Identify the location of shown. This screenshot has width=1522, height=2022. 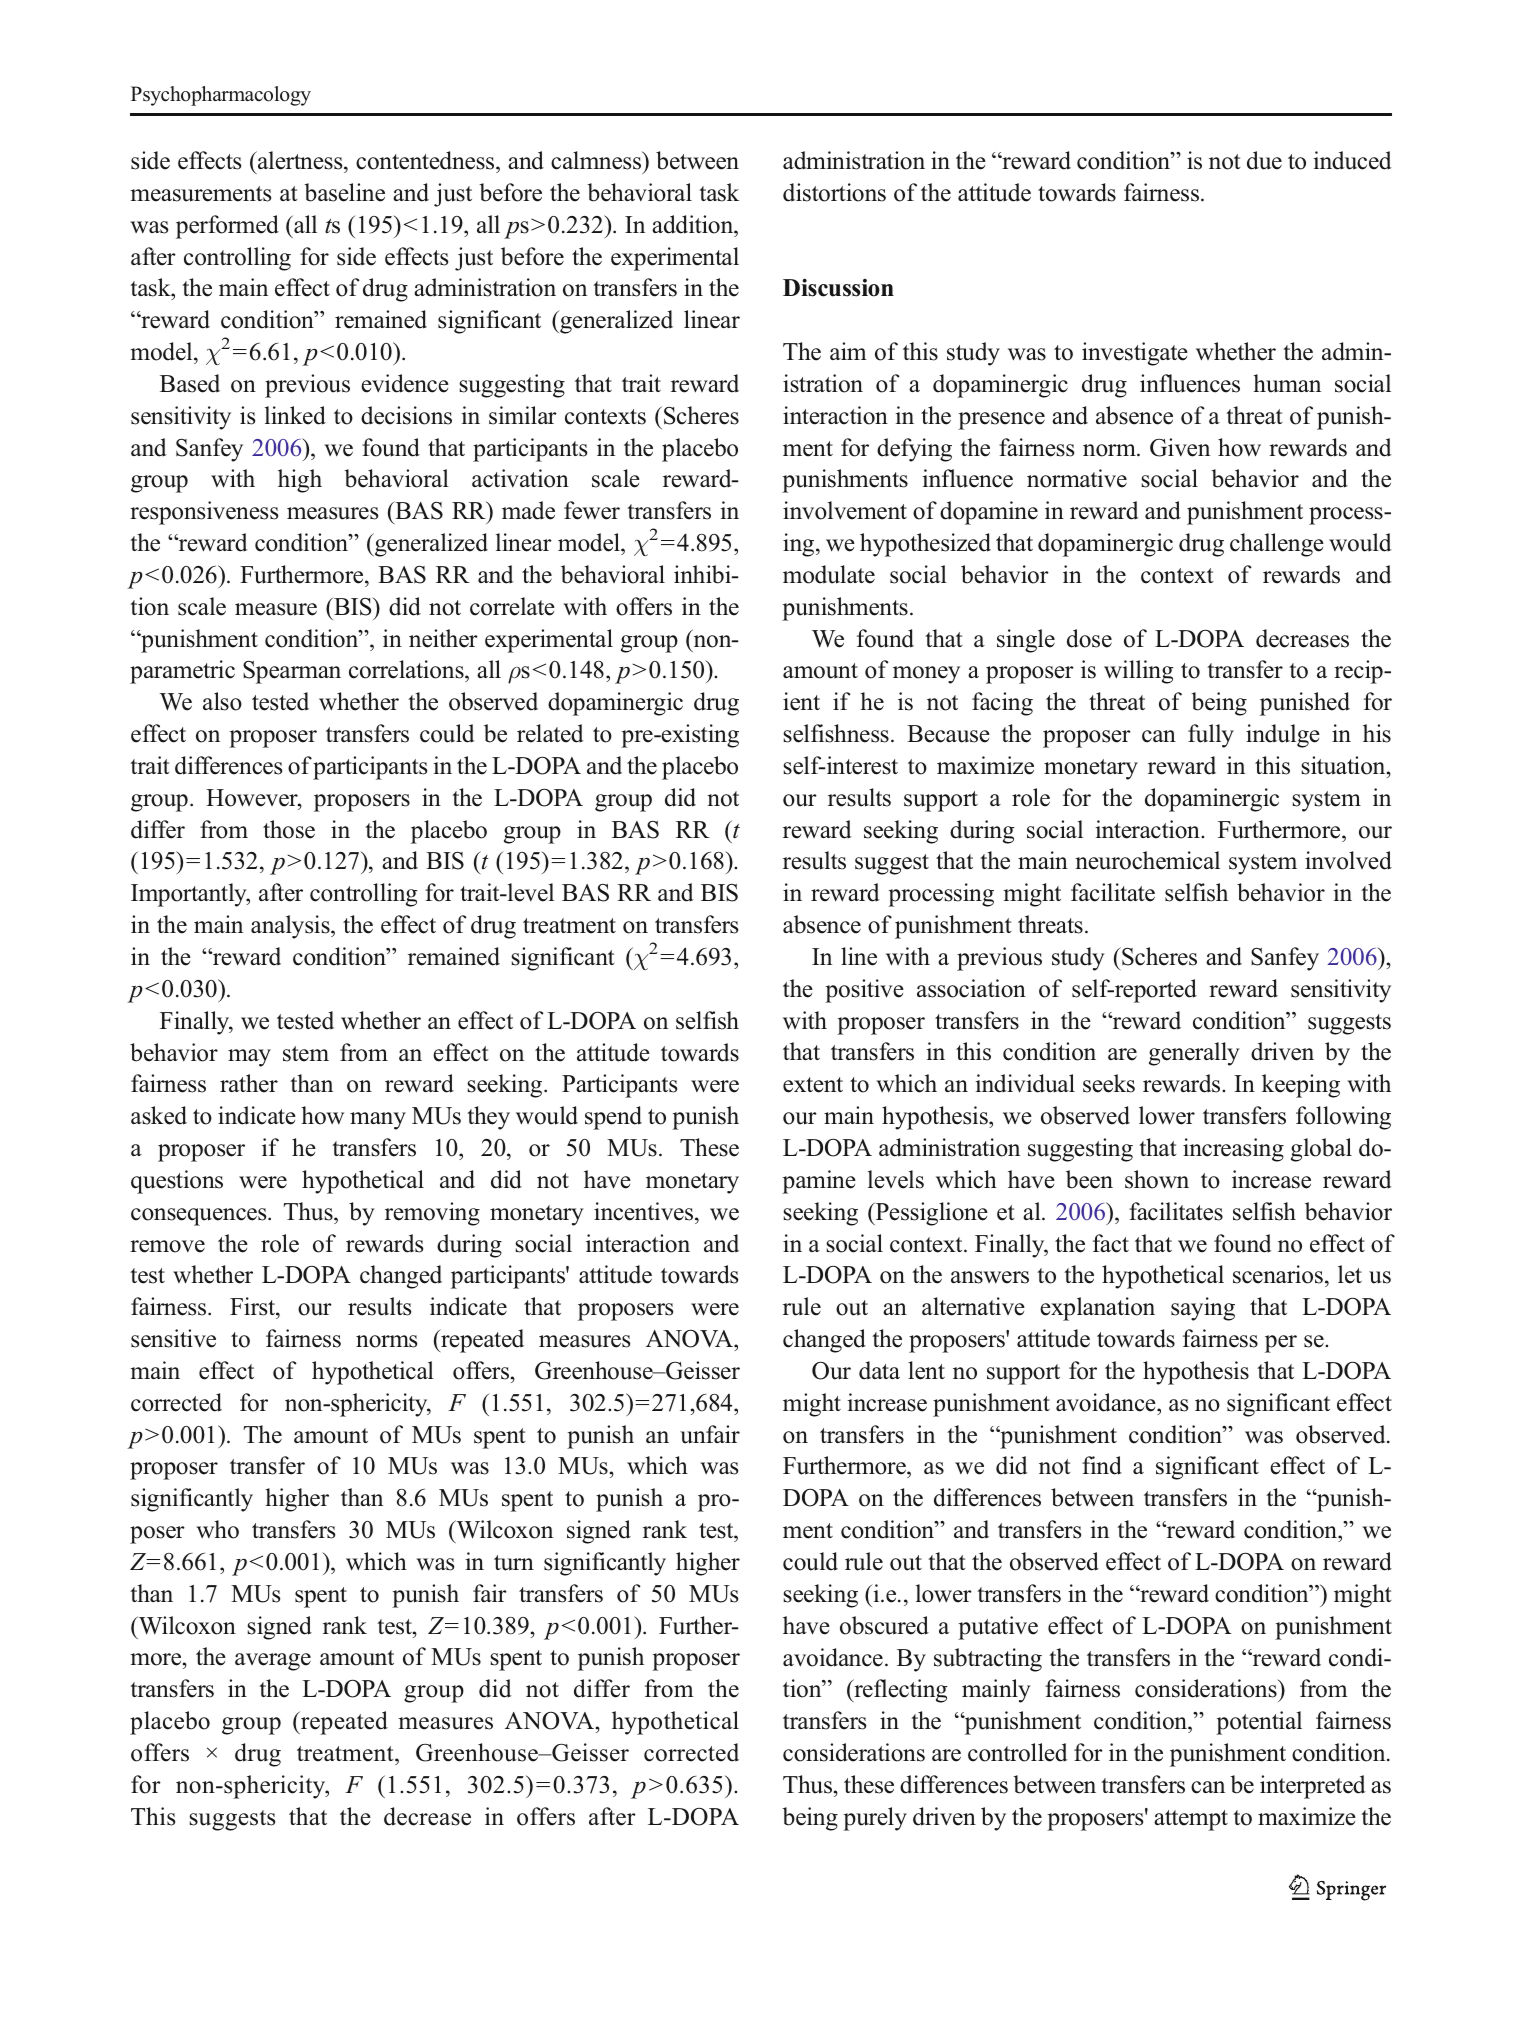
(1157, 1179).
